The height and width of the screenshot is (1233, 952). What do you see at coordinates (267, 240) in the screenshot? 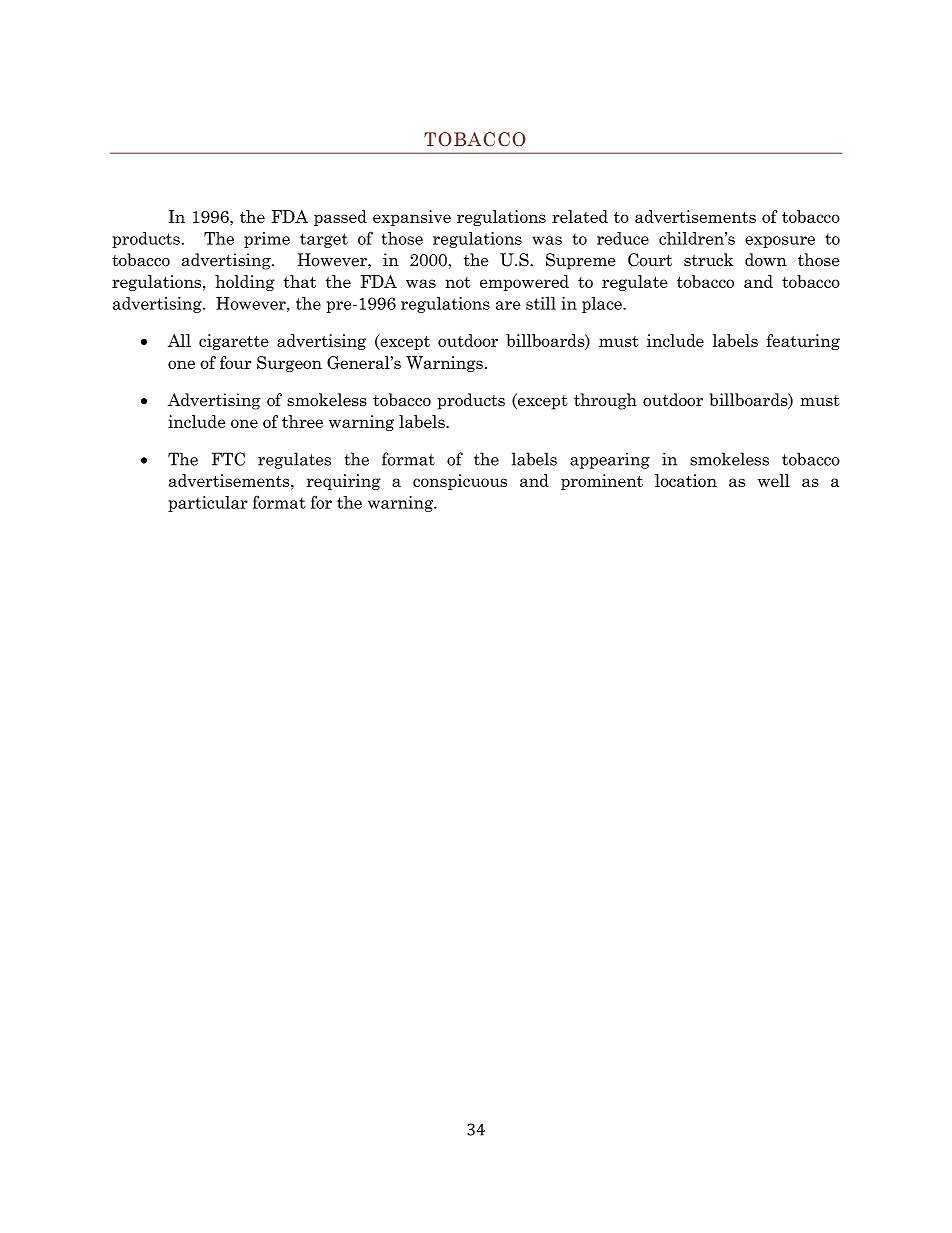
I see `prime` at bounding box center [267, 240].
